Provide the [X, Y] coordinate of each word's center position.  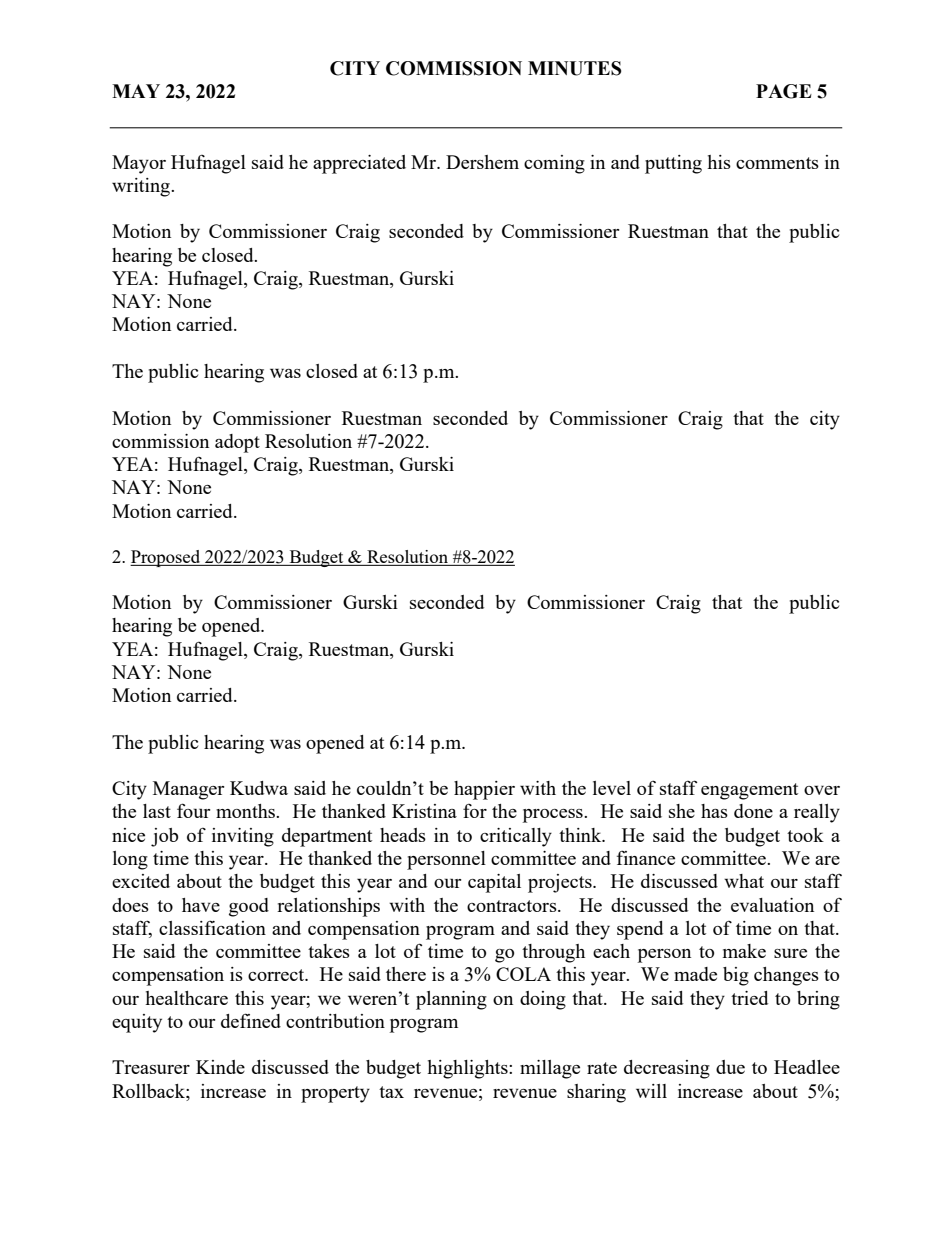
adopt [237, 443]
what [744, 881]
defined [251, 1020]
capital [494, 883]
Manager [188, 790]
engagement [749, 791]
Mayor [139, 164]
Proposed [166, 558]
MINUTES [574, 68]
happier [484, 790]
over [822, 790]
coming [554, 164]
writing [142, 187]
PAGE [784, 91]
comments [777, 163]
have [201, 905]
